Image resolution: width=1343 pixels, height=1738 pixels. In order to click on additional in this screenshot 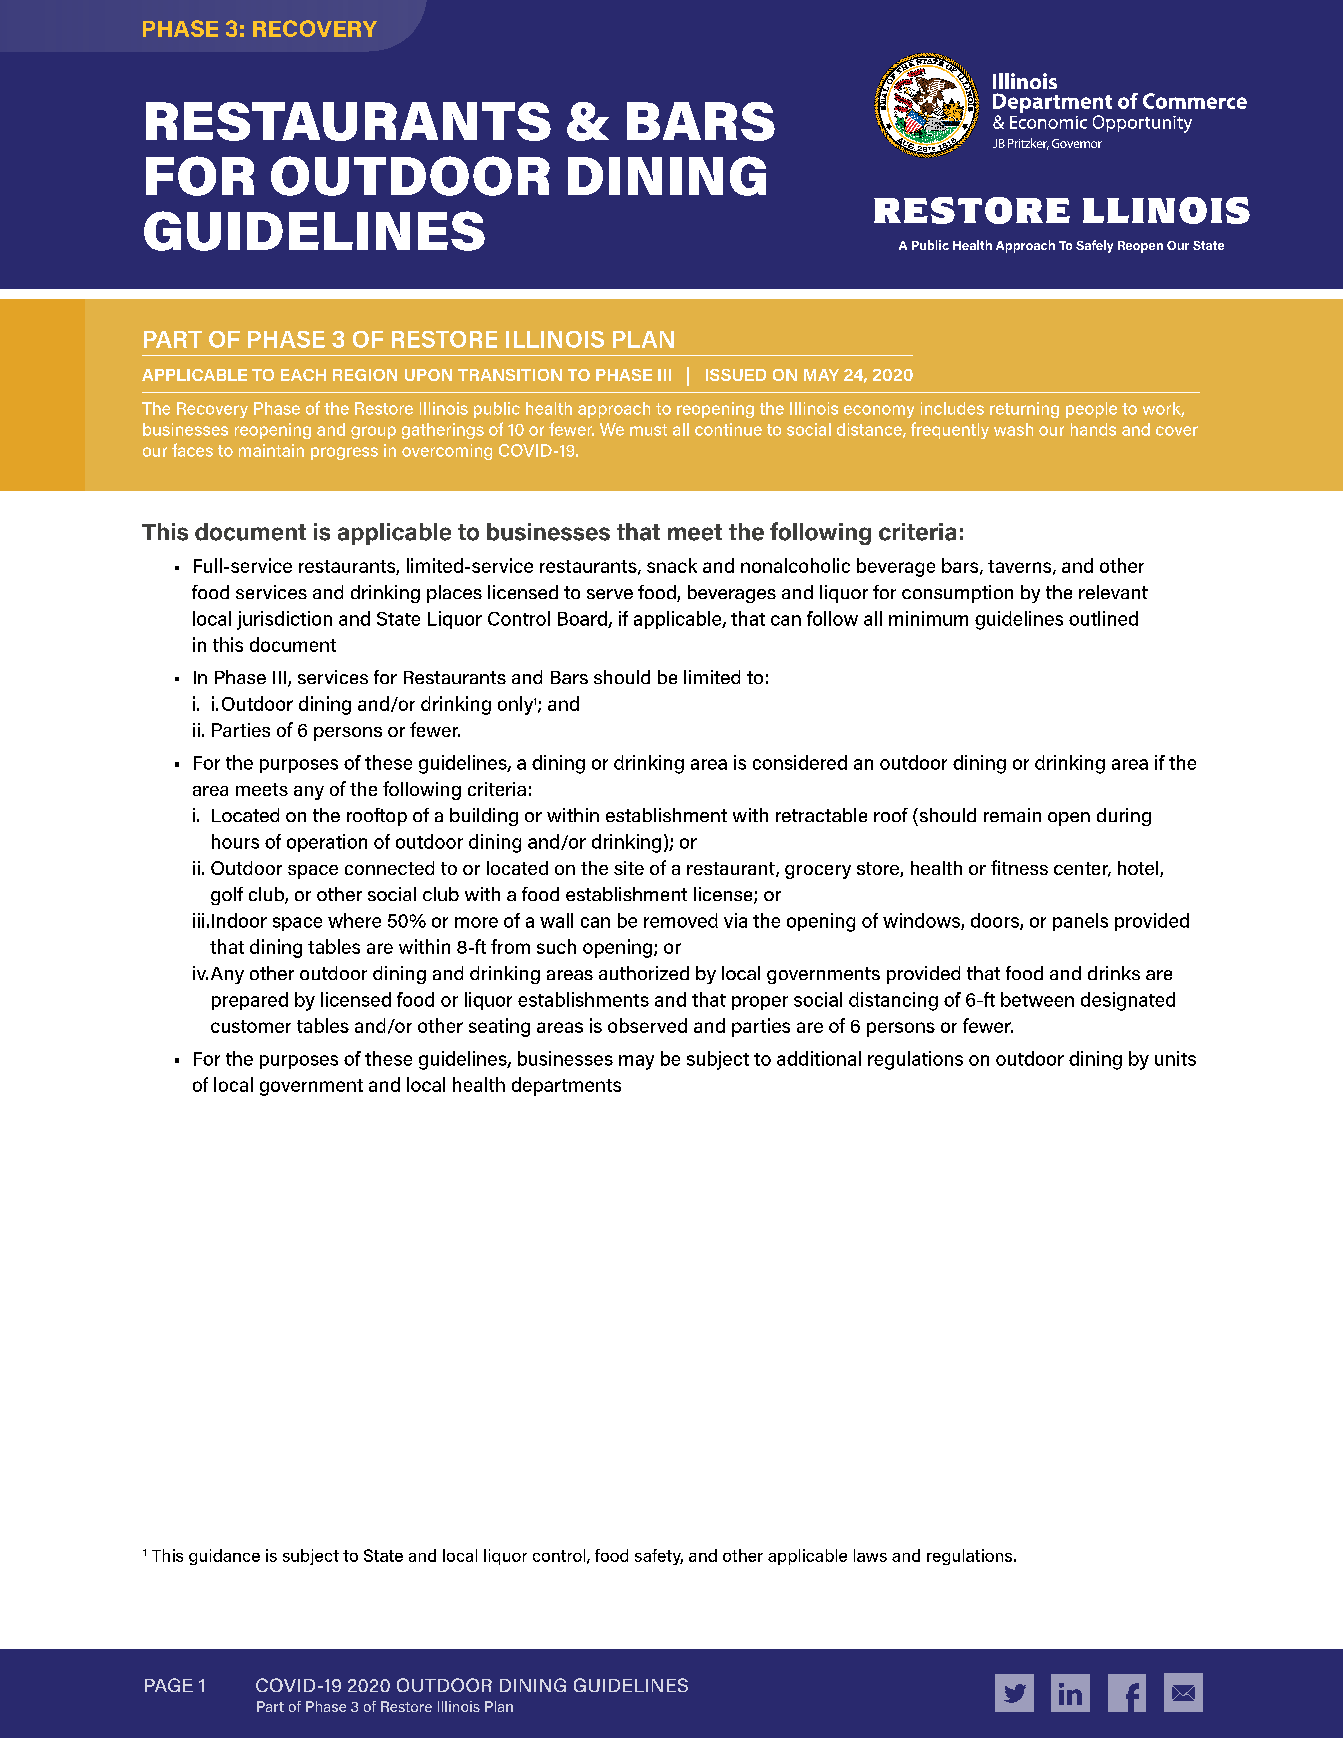, I will do `click(819, 1058)`.
